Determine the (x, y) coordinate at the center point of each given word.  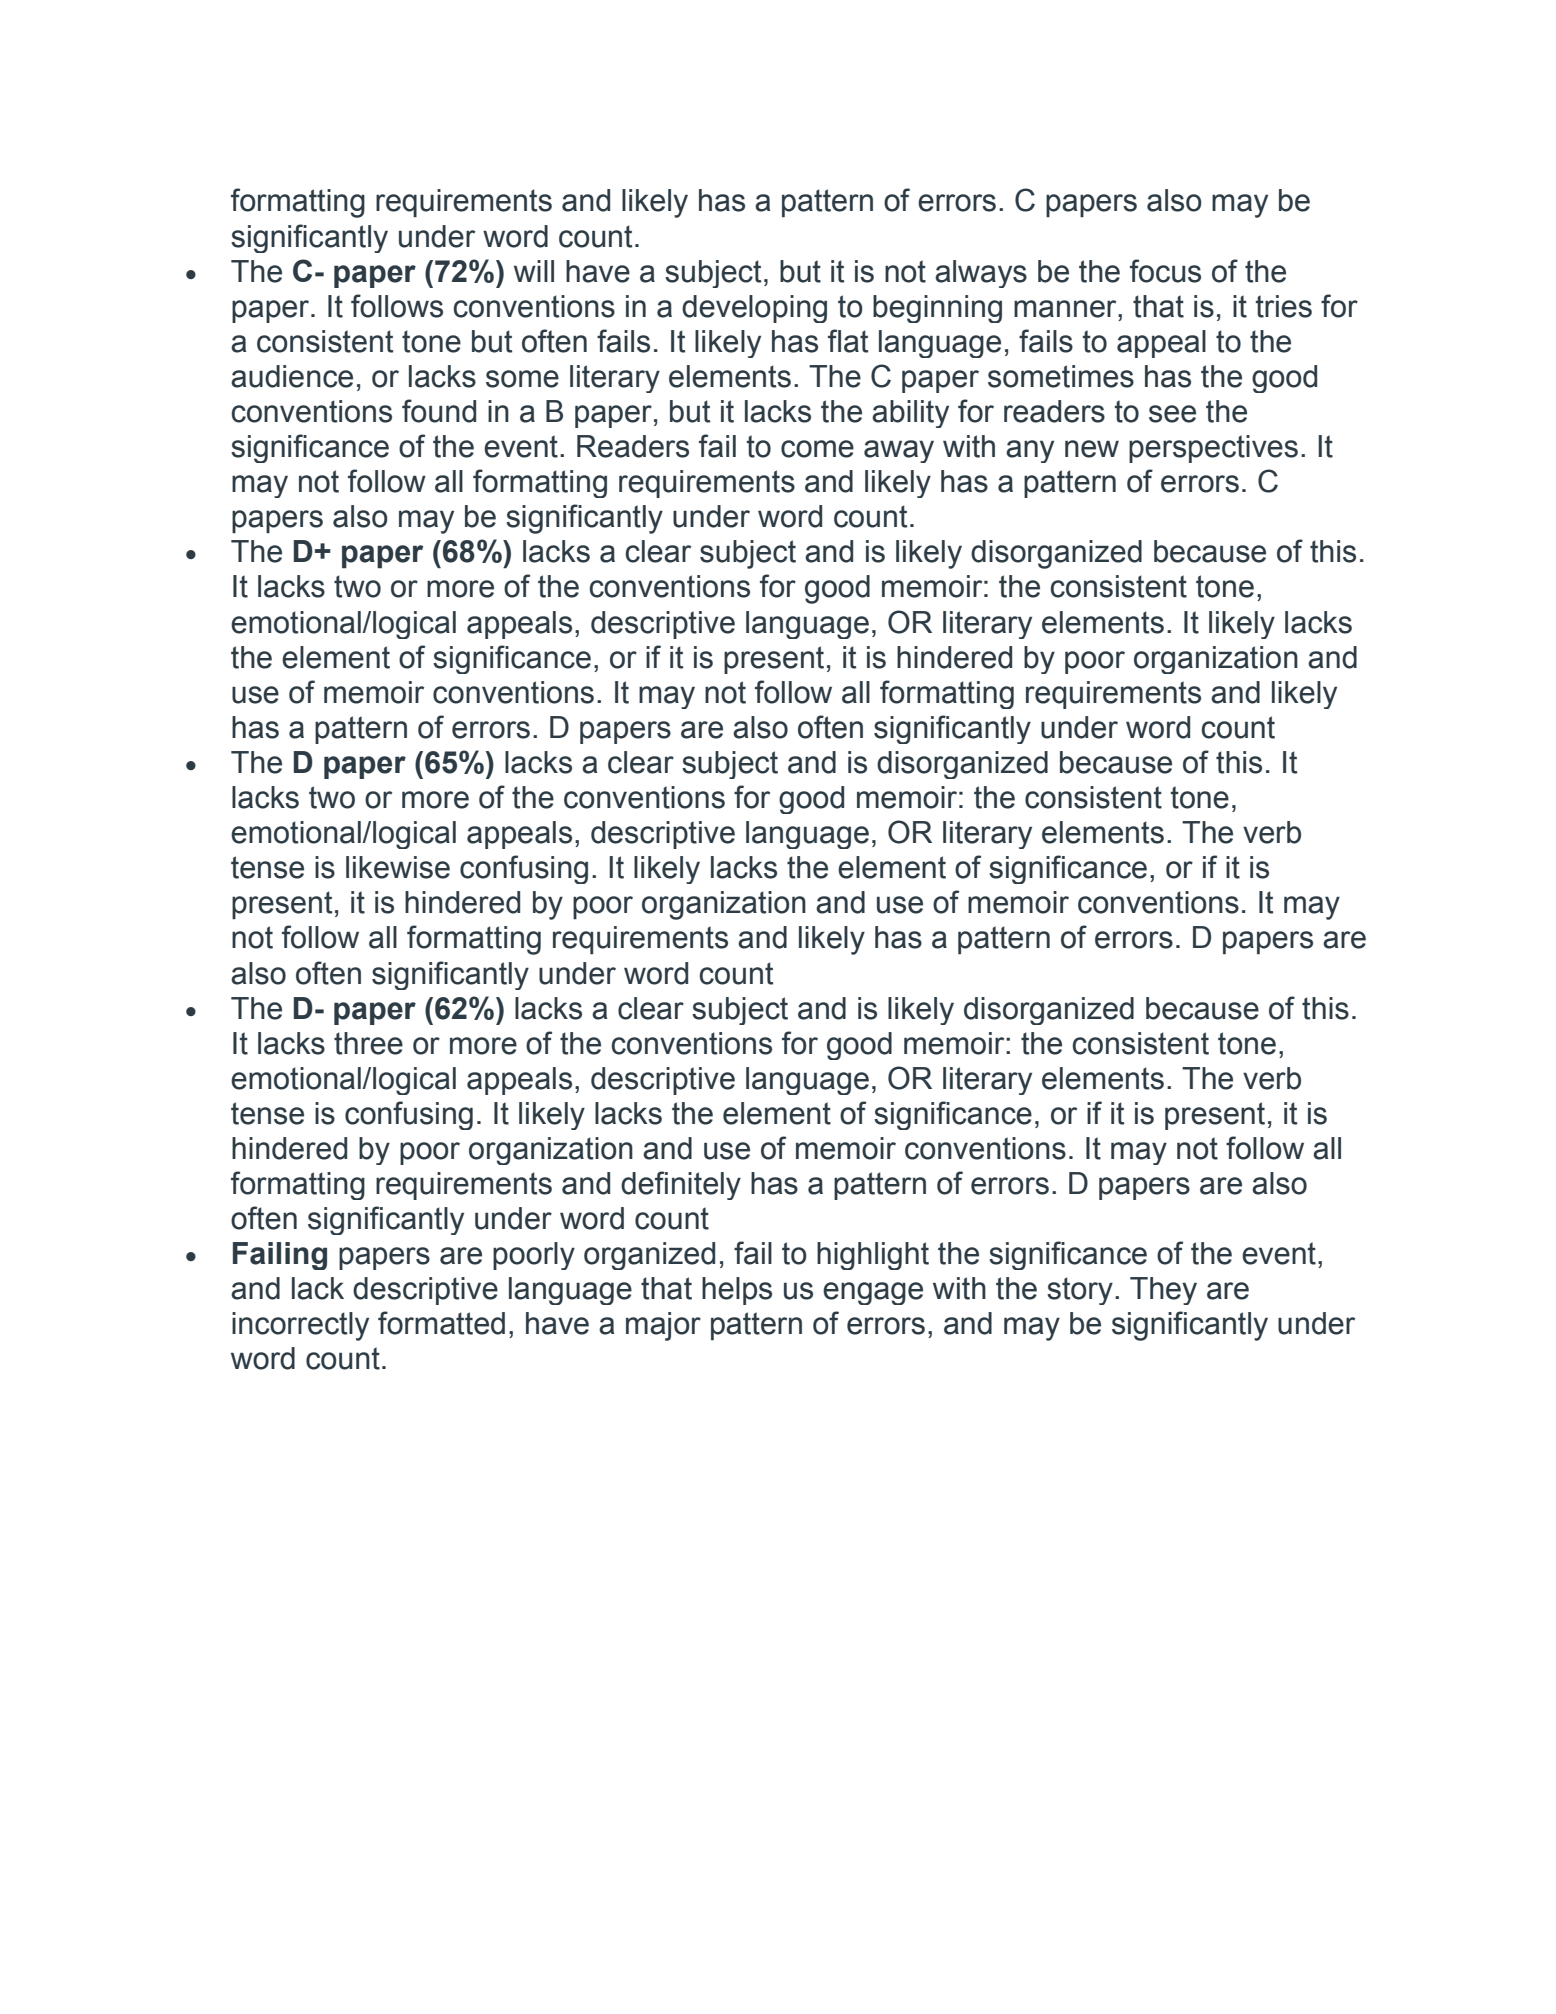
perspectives (1213, 449)
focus (1165, 271)
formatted (441, 1323)
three (368, 1043)
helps (737, 1291)
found (439, 411)
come (817, 449)
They (1163, 1291)
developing (754, 309)
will (534, 271)
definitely (681, 1185)
